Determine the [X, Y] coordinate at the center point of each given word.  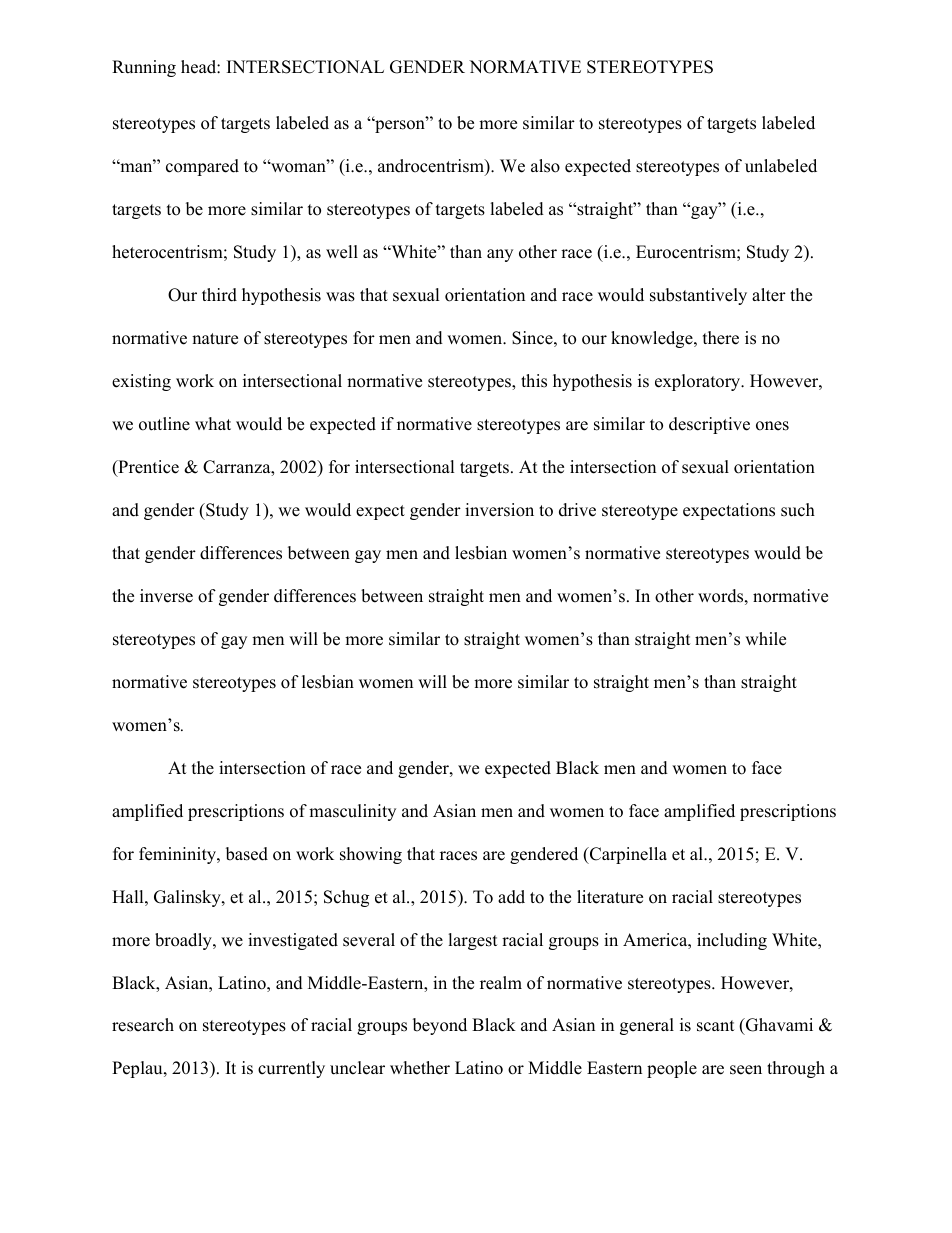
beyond [440, 1026]
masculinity [352, 812]
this [534, 381]
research [143, 1025]
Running [144, 68]
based [247, 854]
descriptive [709, 425]
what [213, 423]
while [765, 639]
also [545, 166]
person [400, 126]
